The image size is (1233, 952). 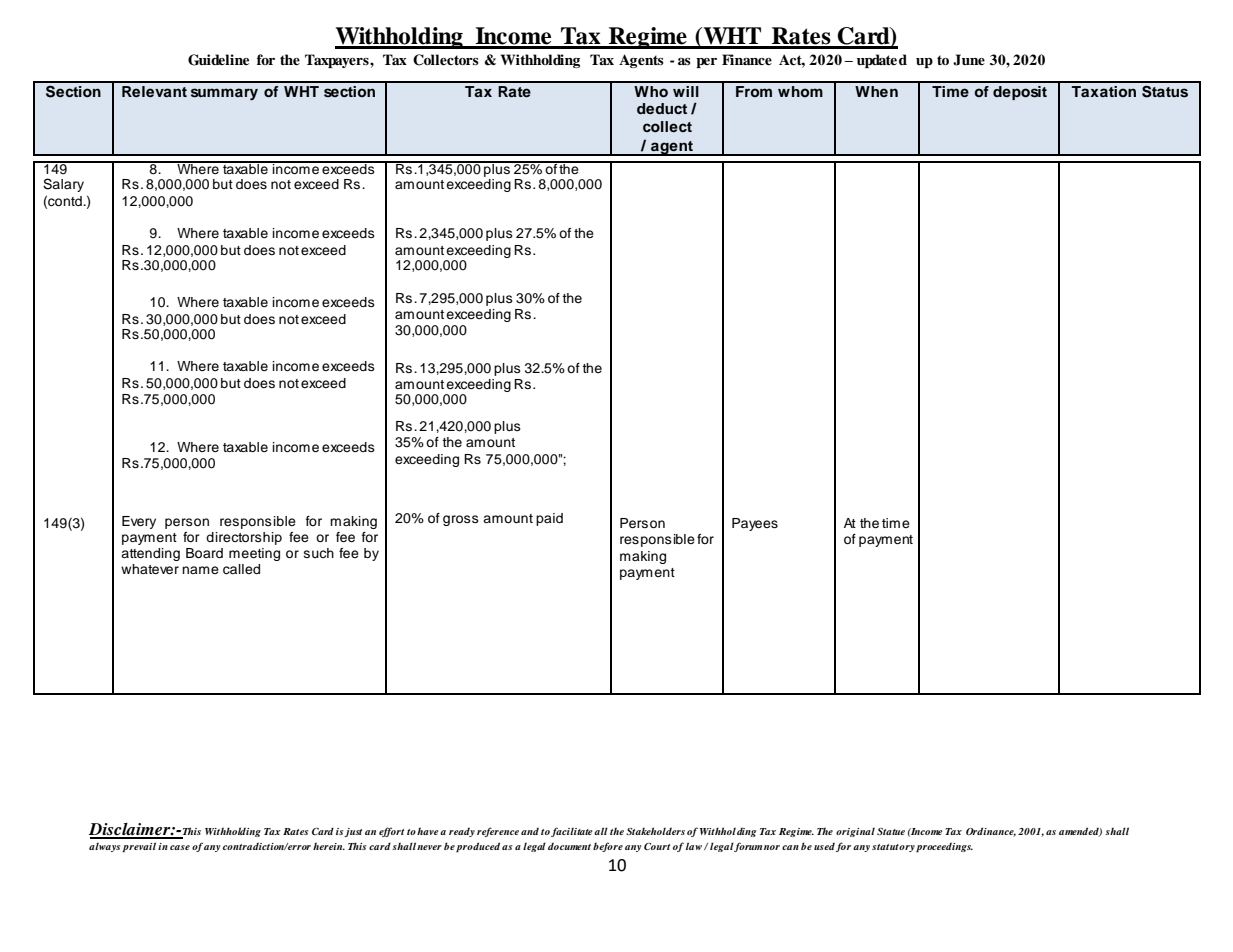 What do you see at coordinates (139, 522) in the screenshot?
I see `Every` at bounding box center [139, 522].
